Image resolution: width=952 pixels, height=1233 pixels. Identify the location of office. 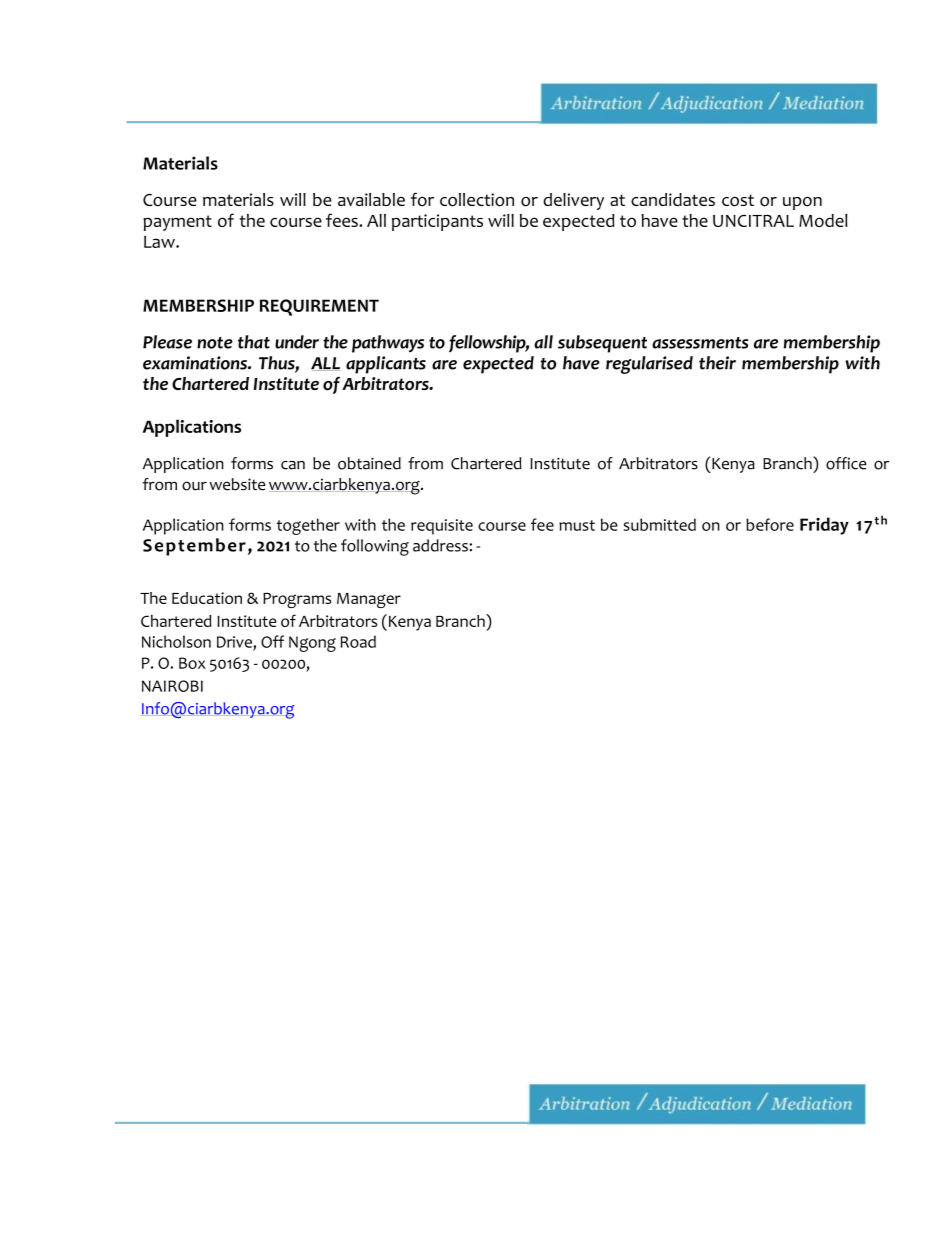
(846, 463).
